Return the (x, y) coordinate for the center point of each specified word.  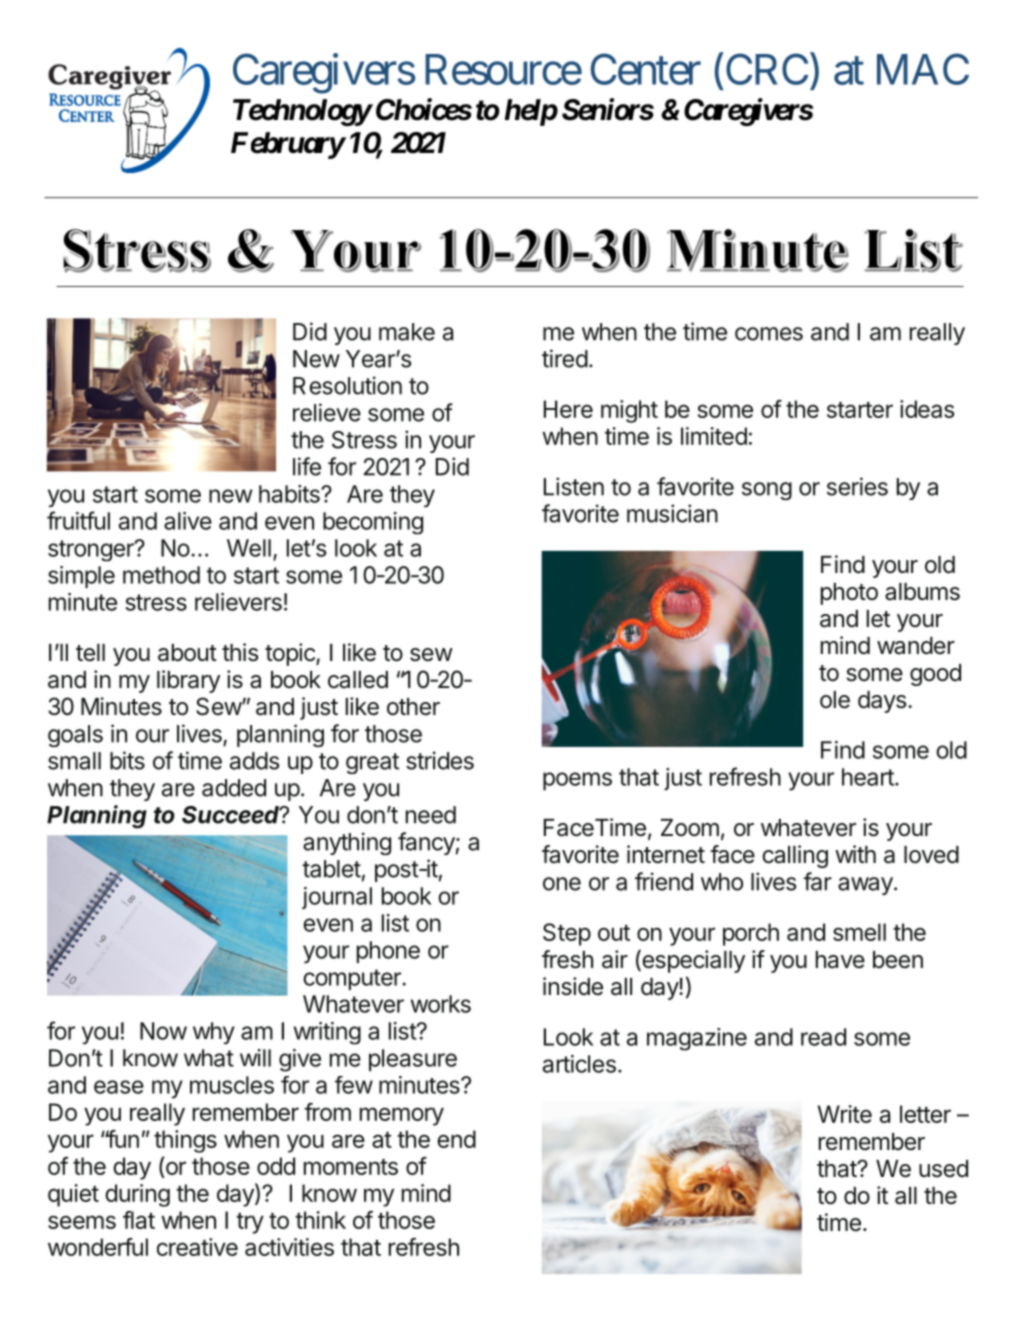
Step (567, 934)
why (214, 1033)
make (407, 332)
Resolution (347, 385)
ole (835, 700)
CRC (767, 69)
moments (351, 1167)
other (413, 707)
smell (859, 932)
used (943, 1169)
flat (139, 1220)
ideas (927, 409)
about (187, 653)
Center (646, 69)
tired (565, 358)
